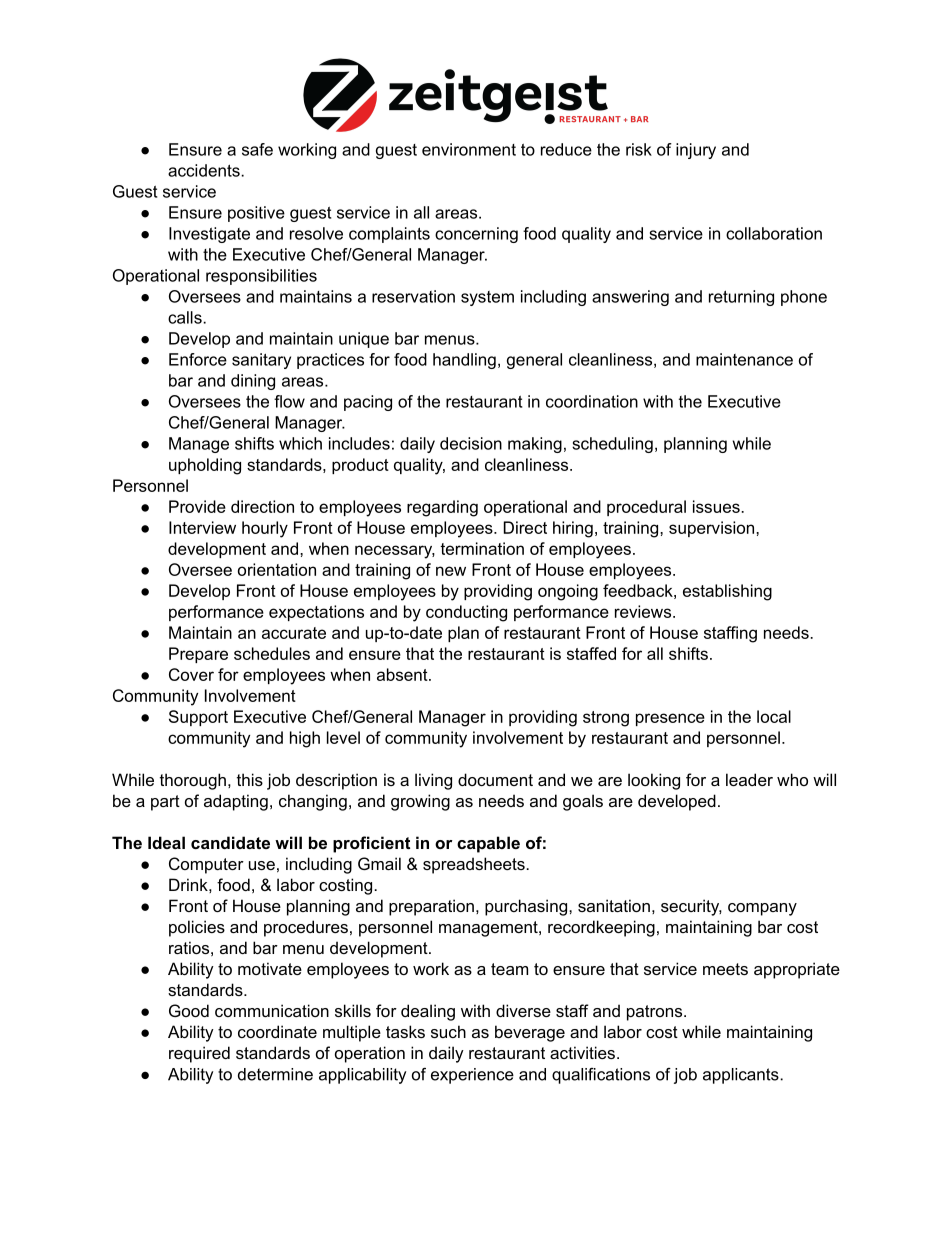  Describe the element at coordinates (277, 1031) in the document. I see `coordinate` at that location.
